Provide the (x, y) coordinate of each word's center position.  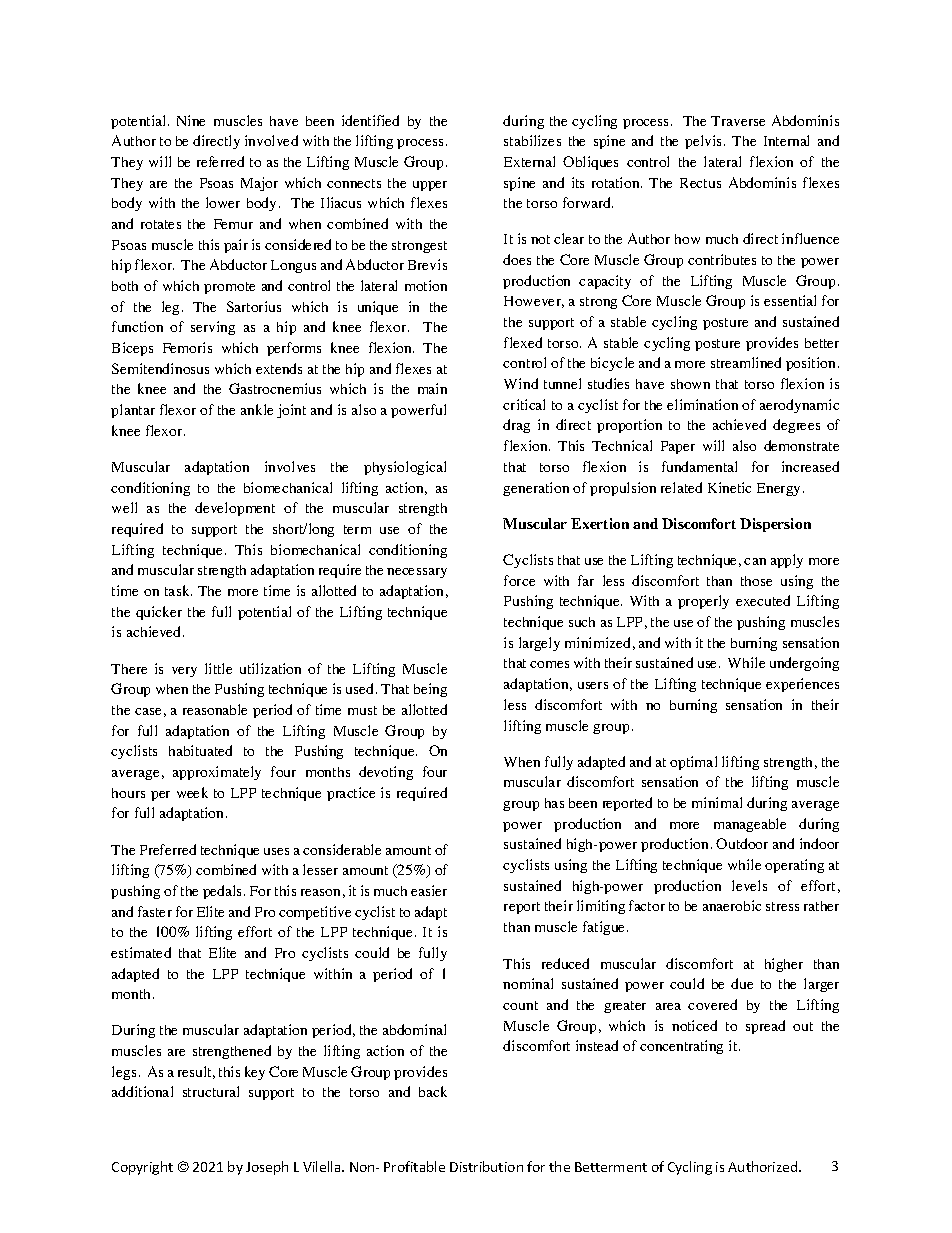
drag (516, 426)
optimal (693, 763)
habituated (200, 750)
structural (211, 1091)
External (529, 161)
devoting (386, 773)
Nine (191, 120)
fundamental (699, 466)
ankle (257, 409)
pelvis (705, 142)
